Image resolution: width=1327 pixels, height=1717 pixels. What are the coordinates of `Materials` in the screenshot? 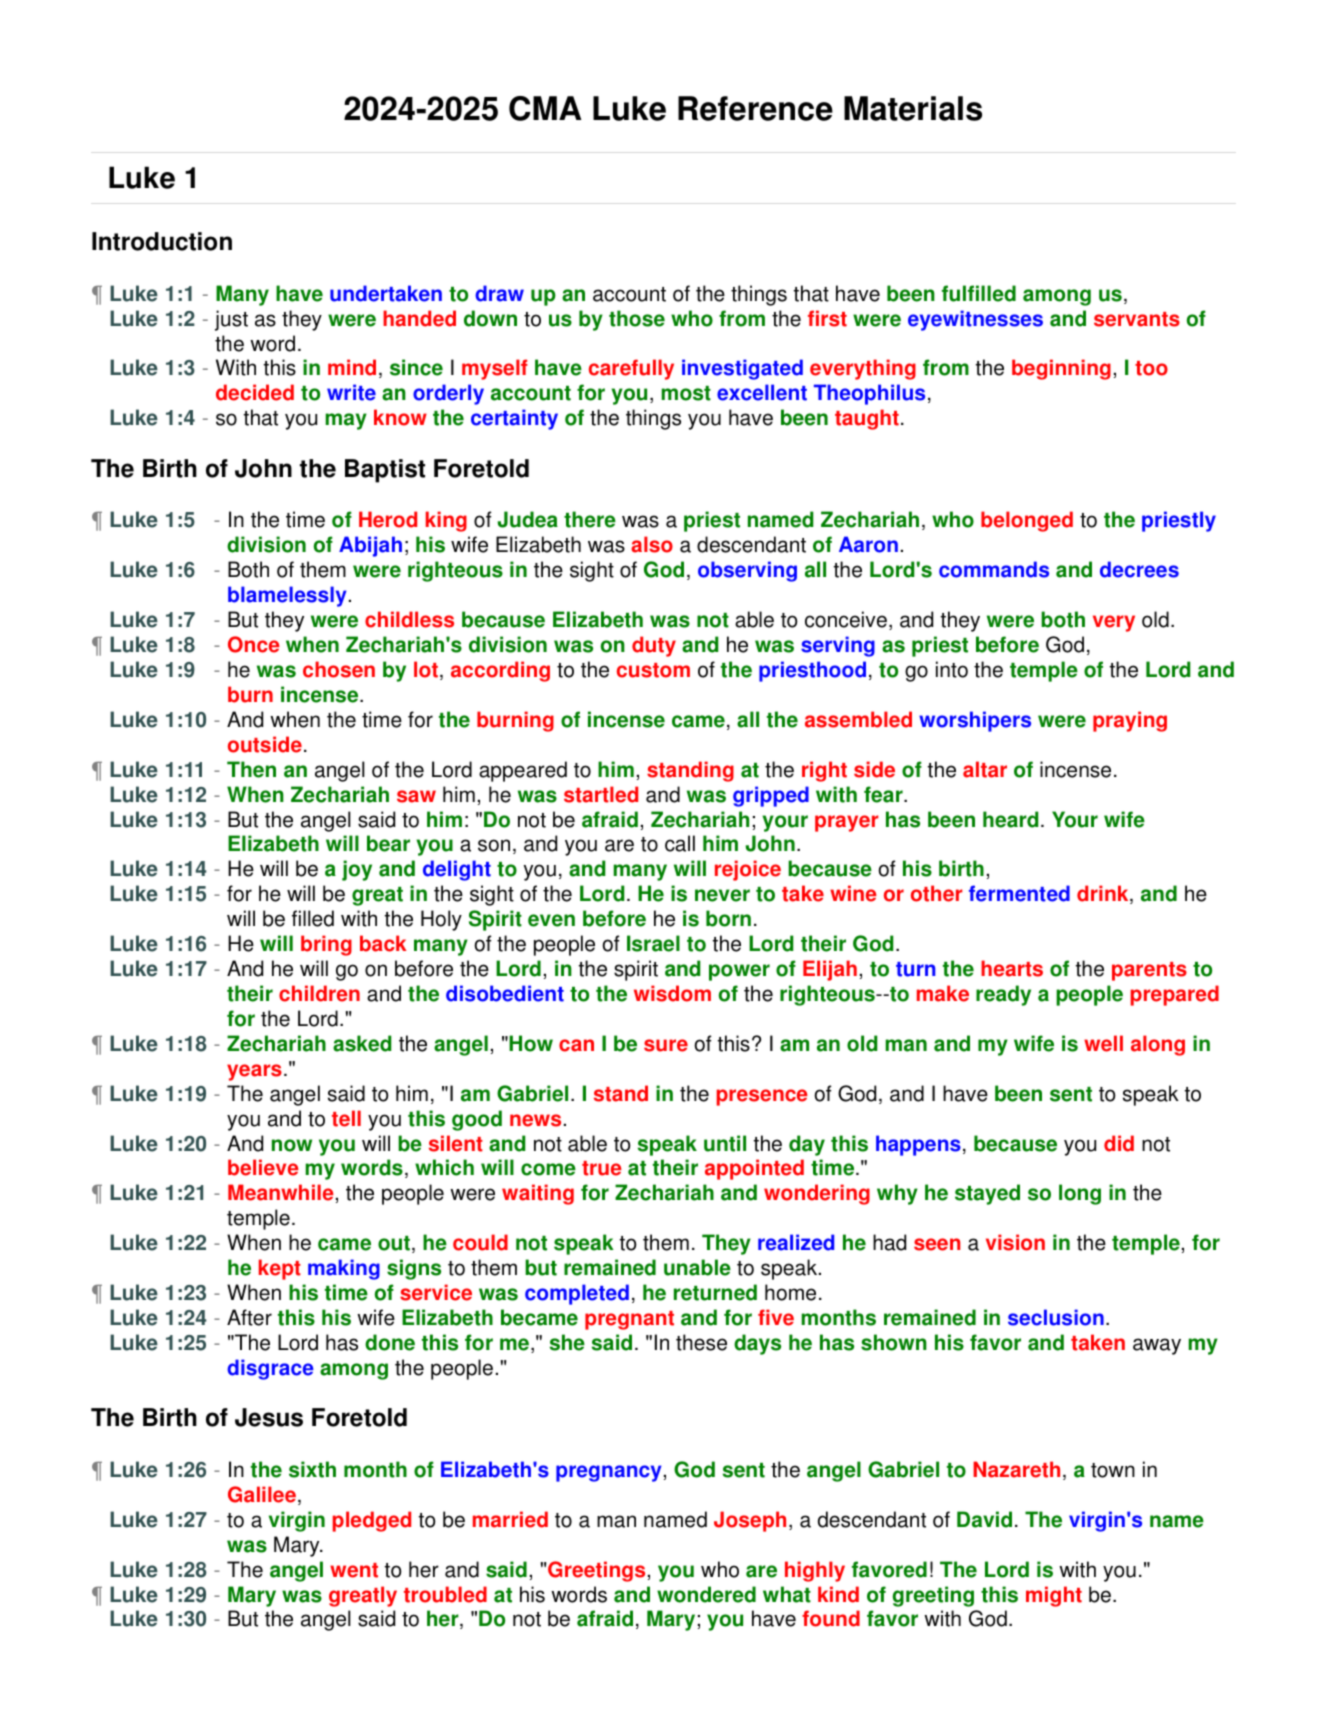 It's located at (913, 108).
